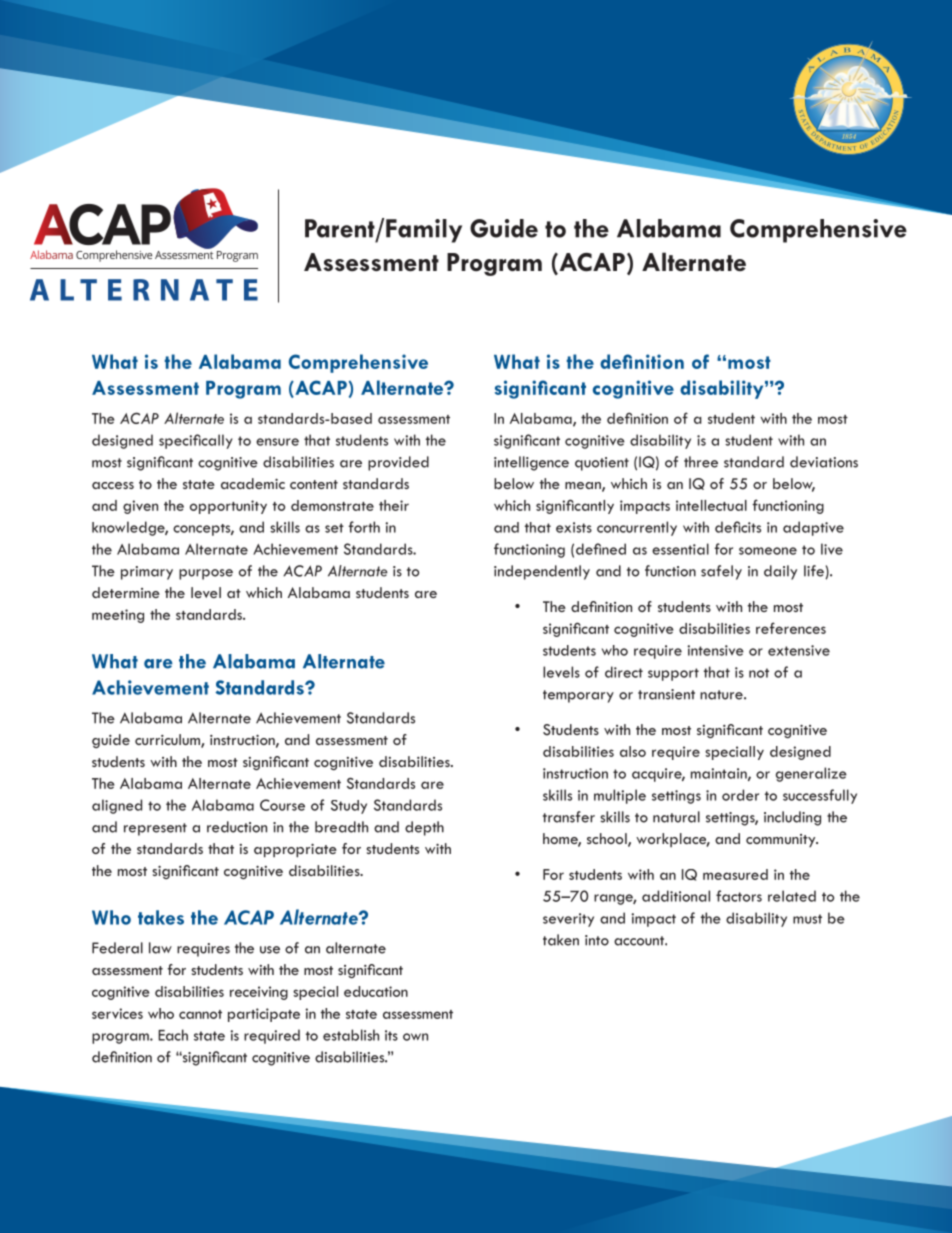 This screenshot has width=952, height=1233. Describe the element at coordinates (782, 840) in the screenshot. I see `community` at that location.
